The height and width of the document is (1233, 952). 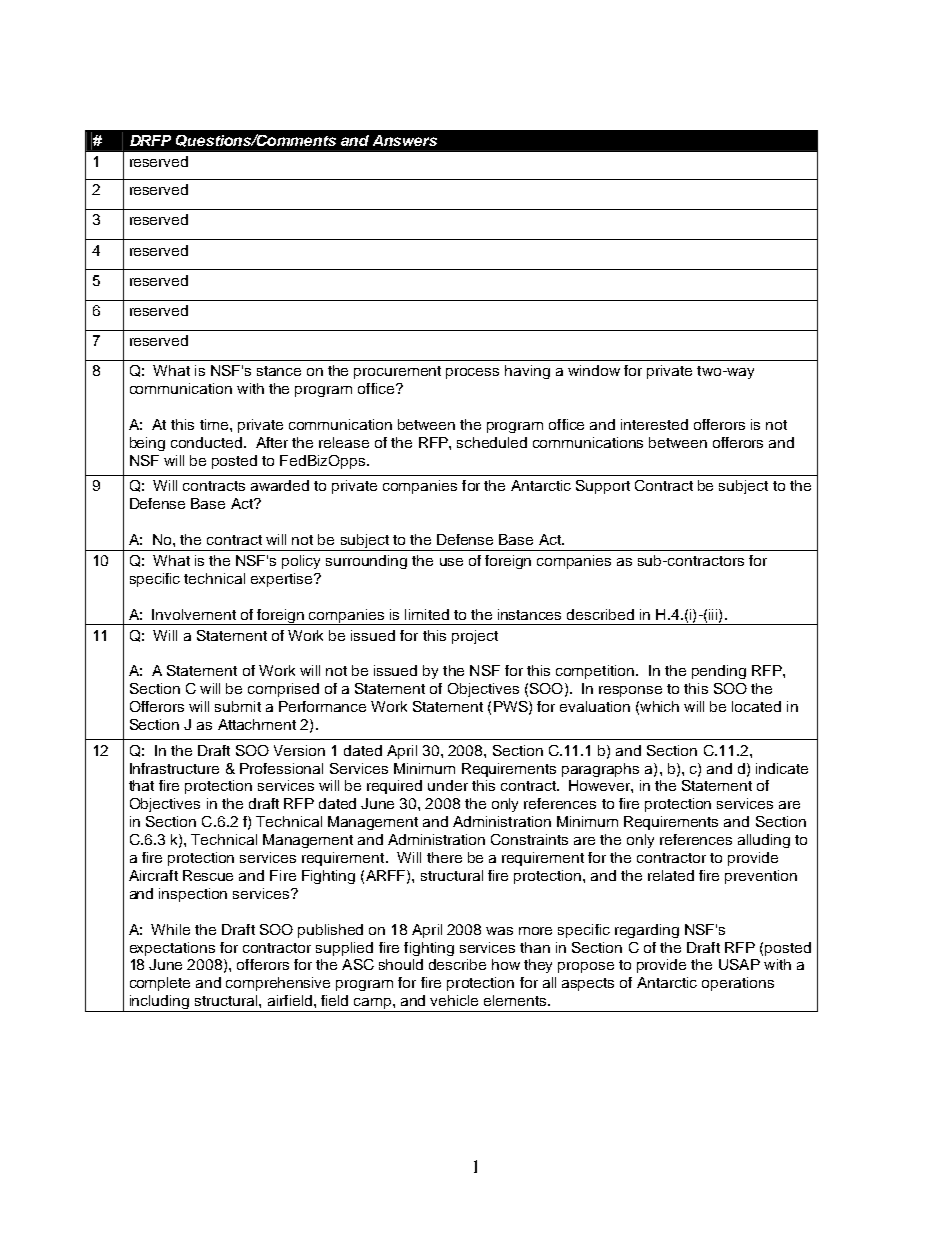 What do you see at coordinates (215, 424) in the document?
I see `time` at bounding box center [215, 424].
